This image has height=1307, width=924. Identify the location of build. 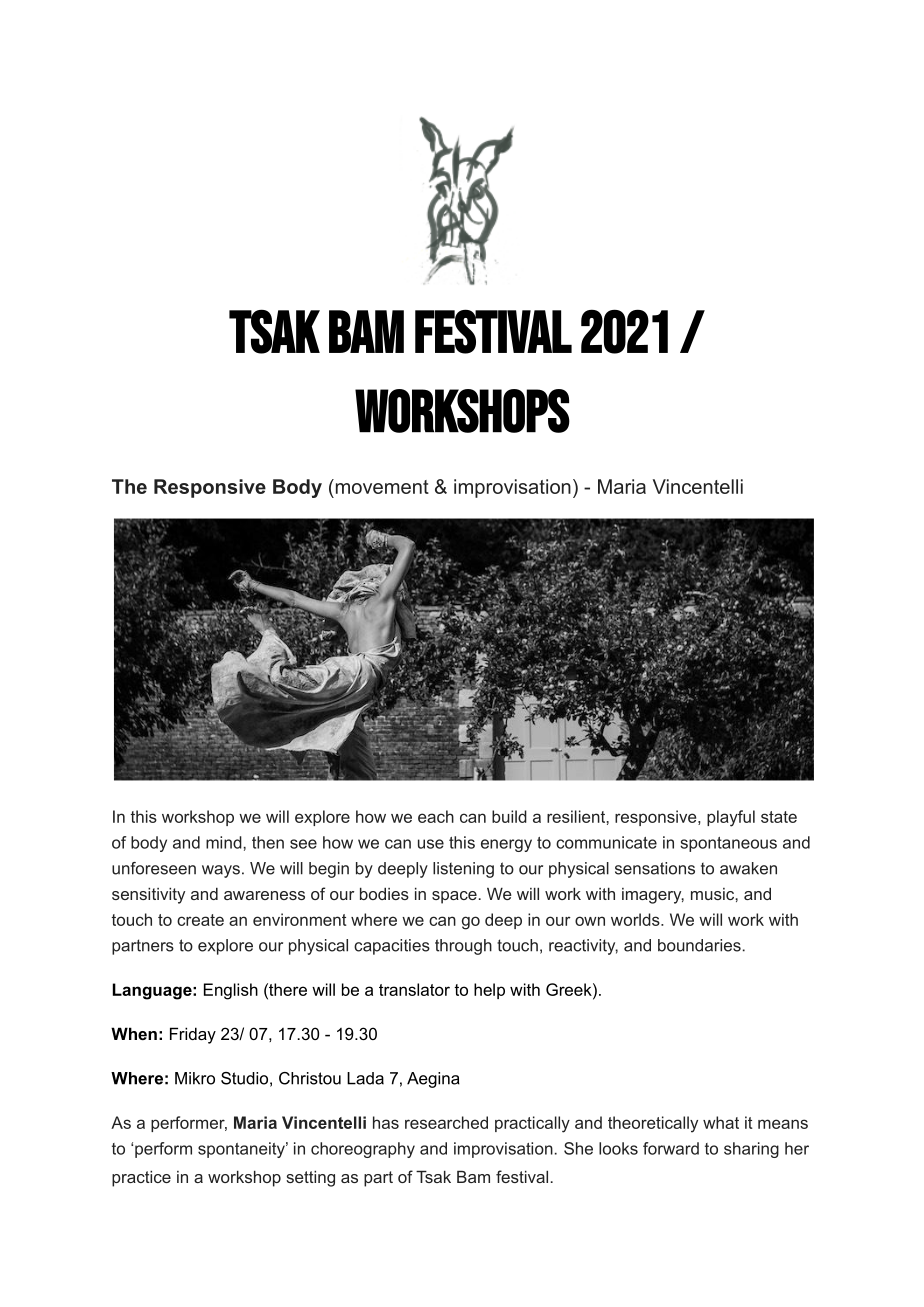
(509, 816).
